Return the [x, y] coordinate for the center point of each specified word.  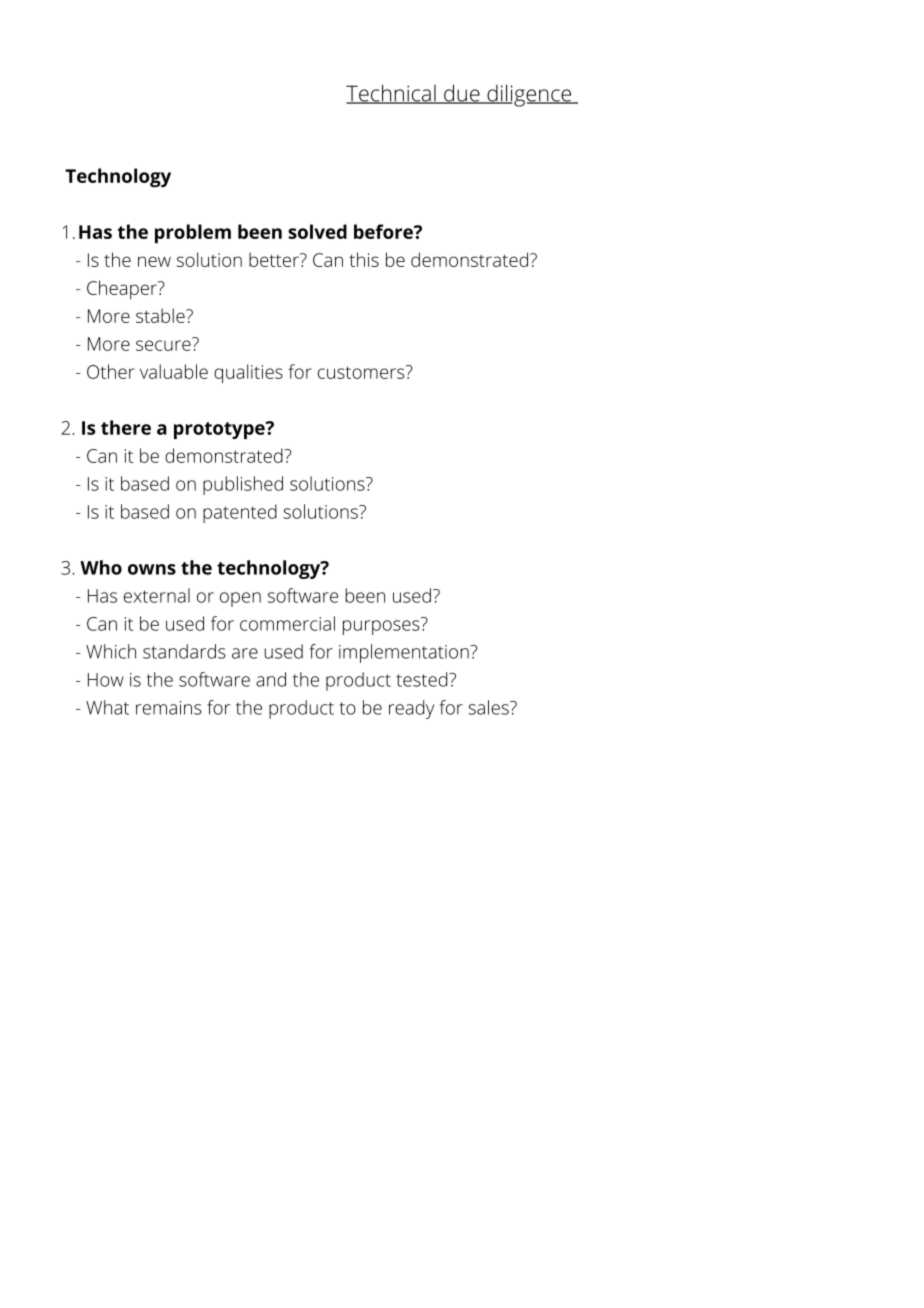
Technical [392, 94]
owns [152, 569]
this [364, 259]
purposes [381, 627]
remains [169, 708]
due [462, 94]
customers [361, 372]
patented [240, 513]
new [154, 261]
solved [317, 231]
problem [193, 234]
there [126, 427]
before [384, 231]
